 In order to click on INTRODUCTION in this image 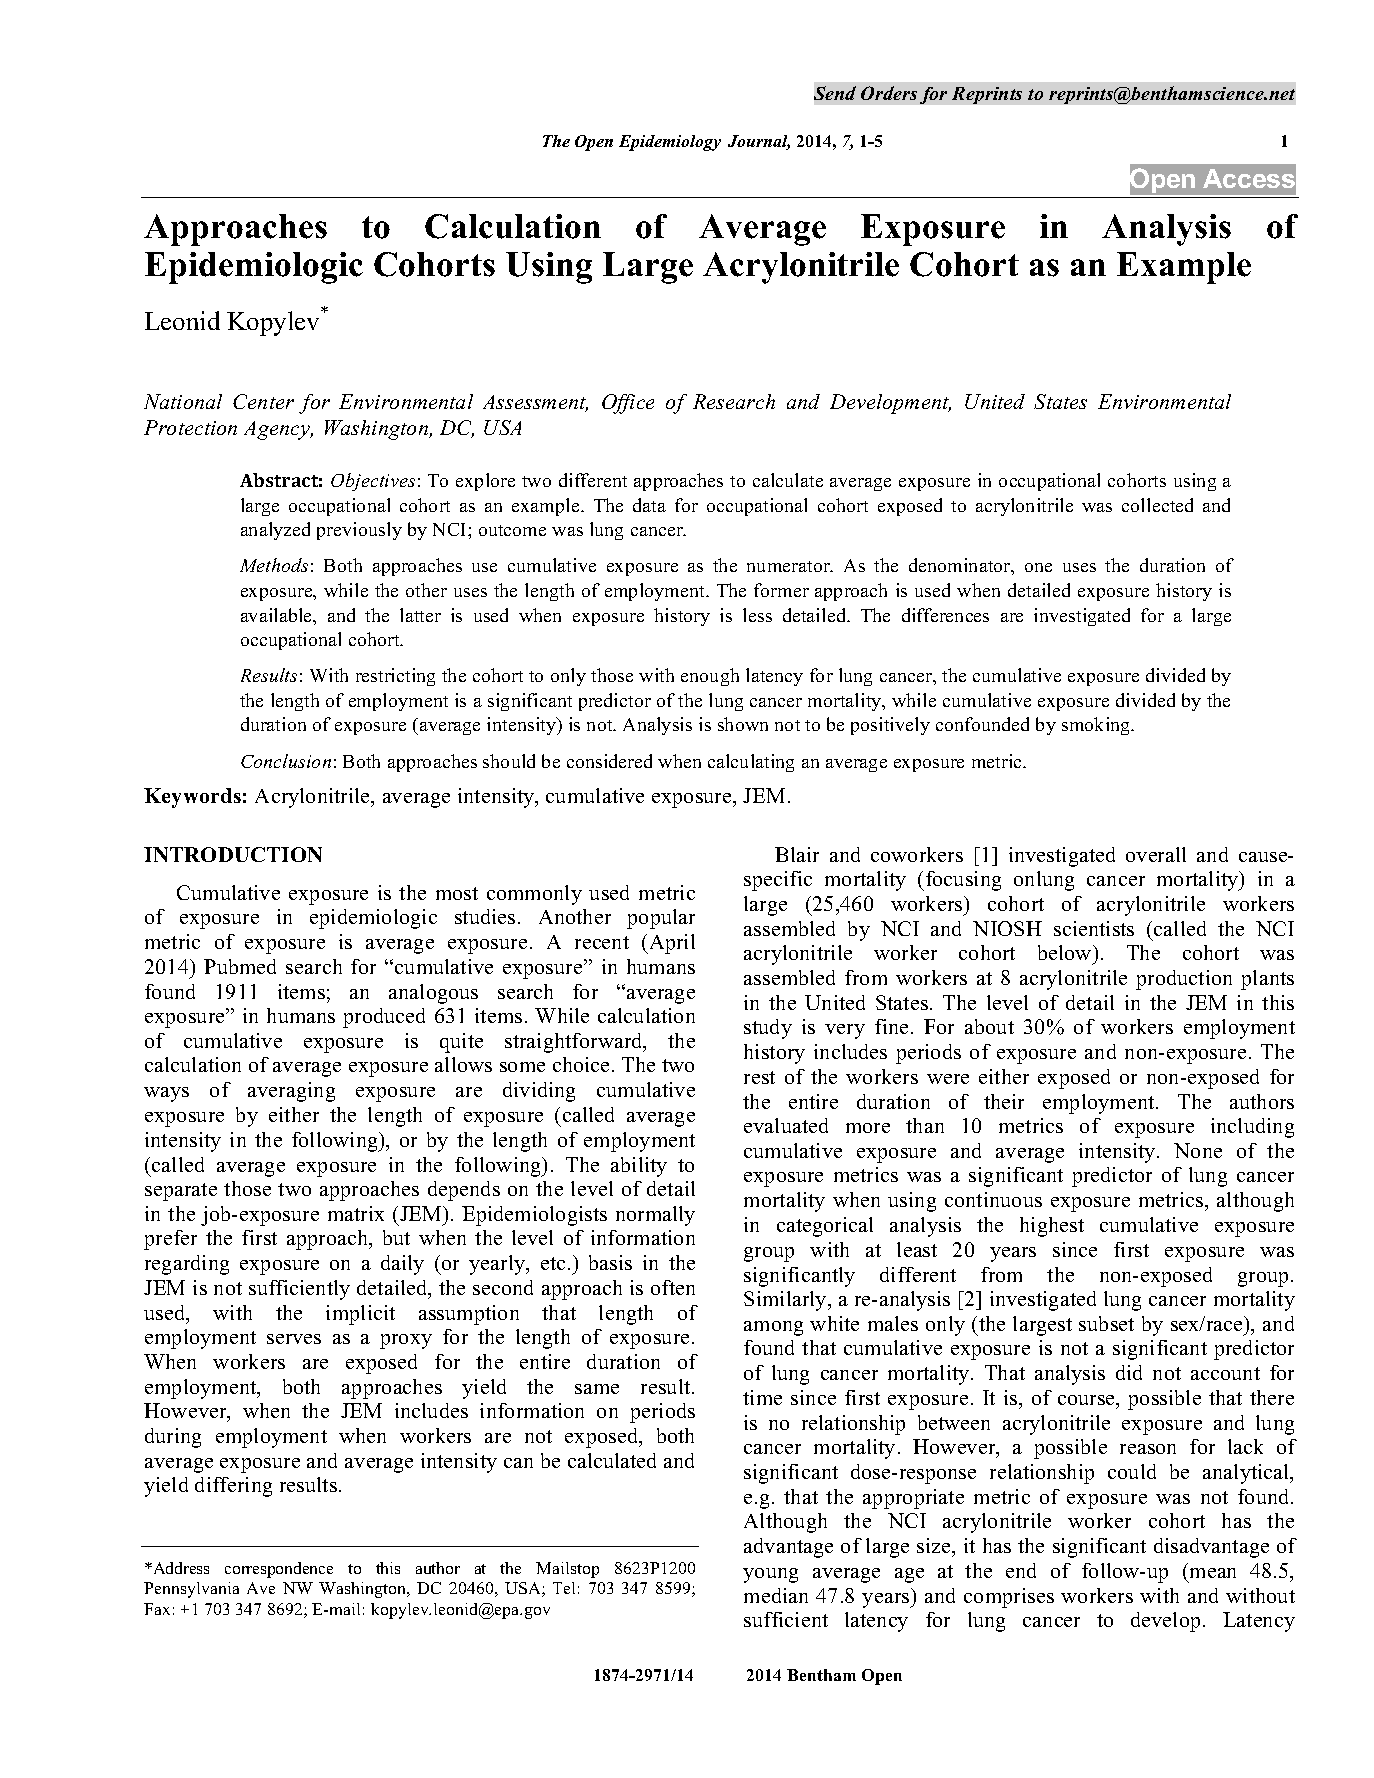, I will do `click(233, 854)`.
